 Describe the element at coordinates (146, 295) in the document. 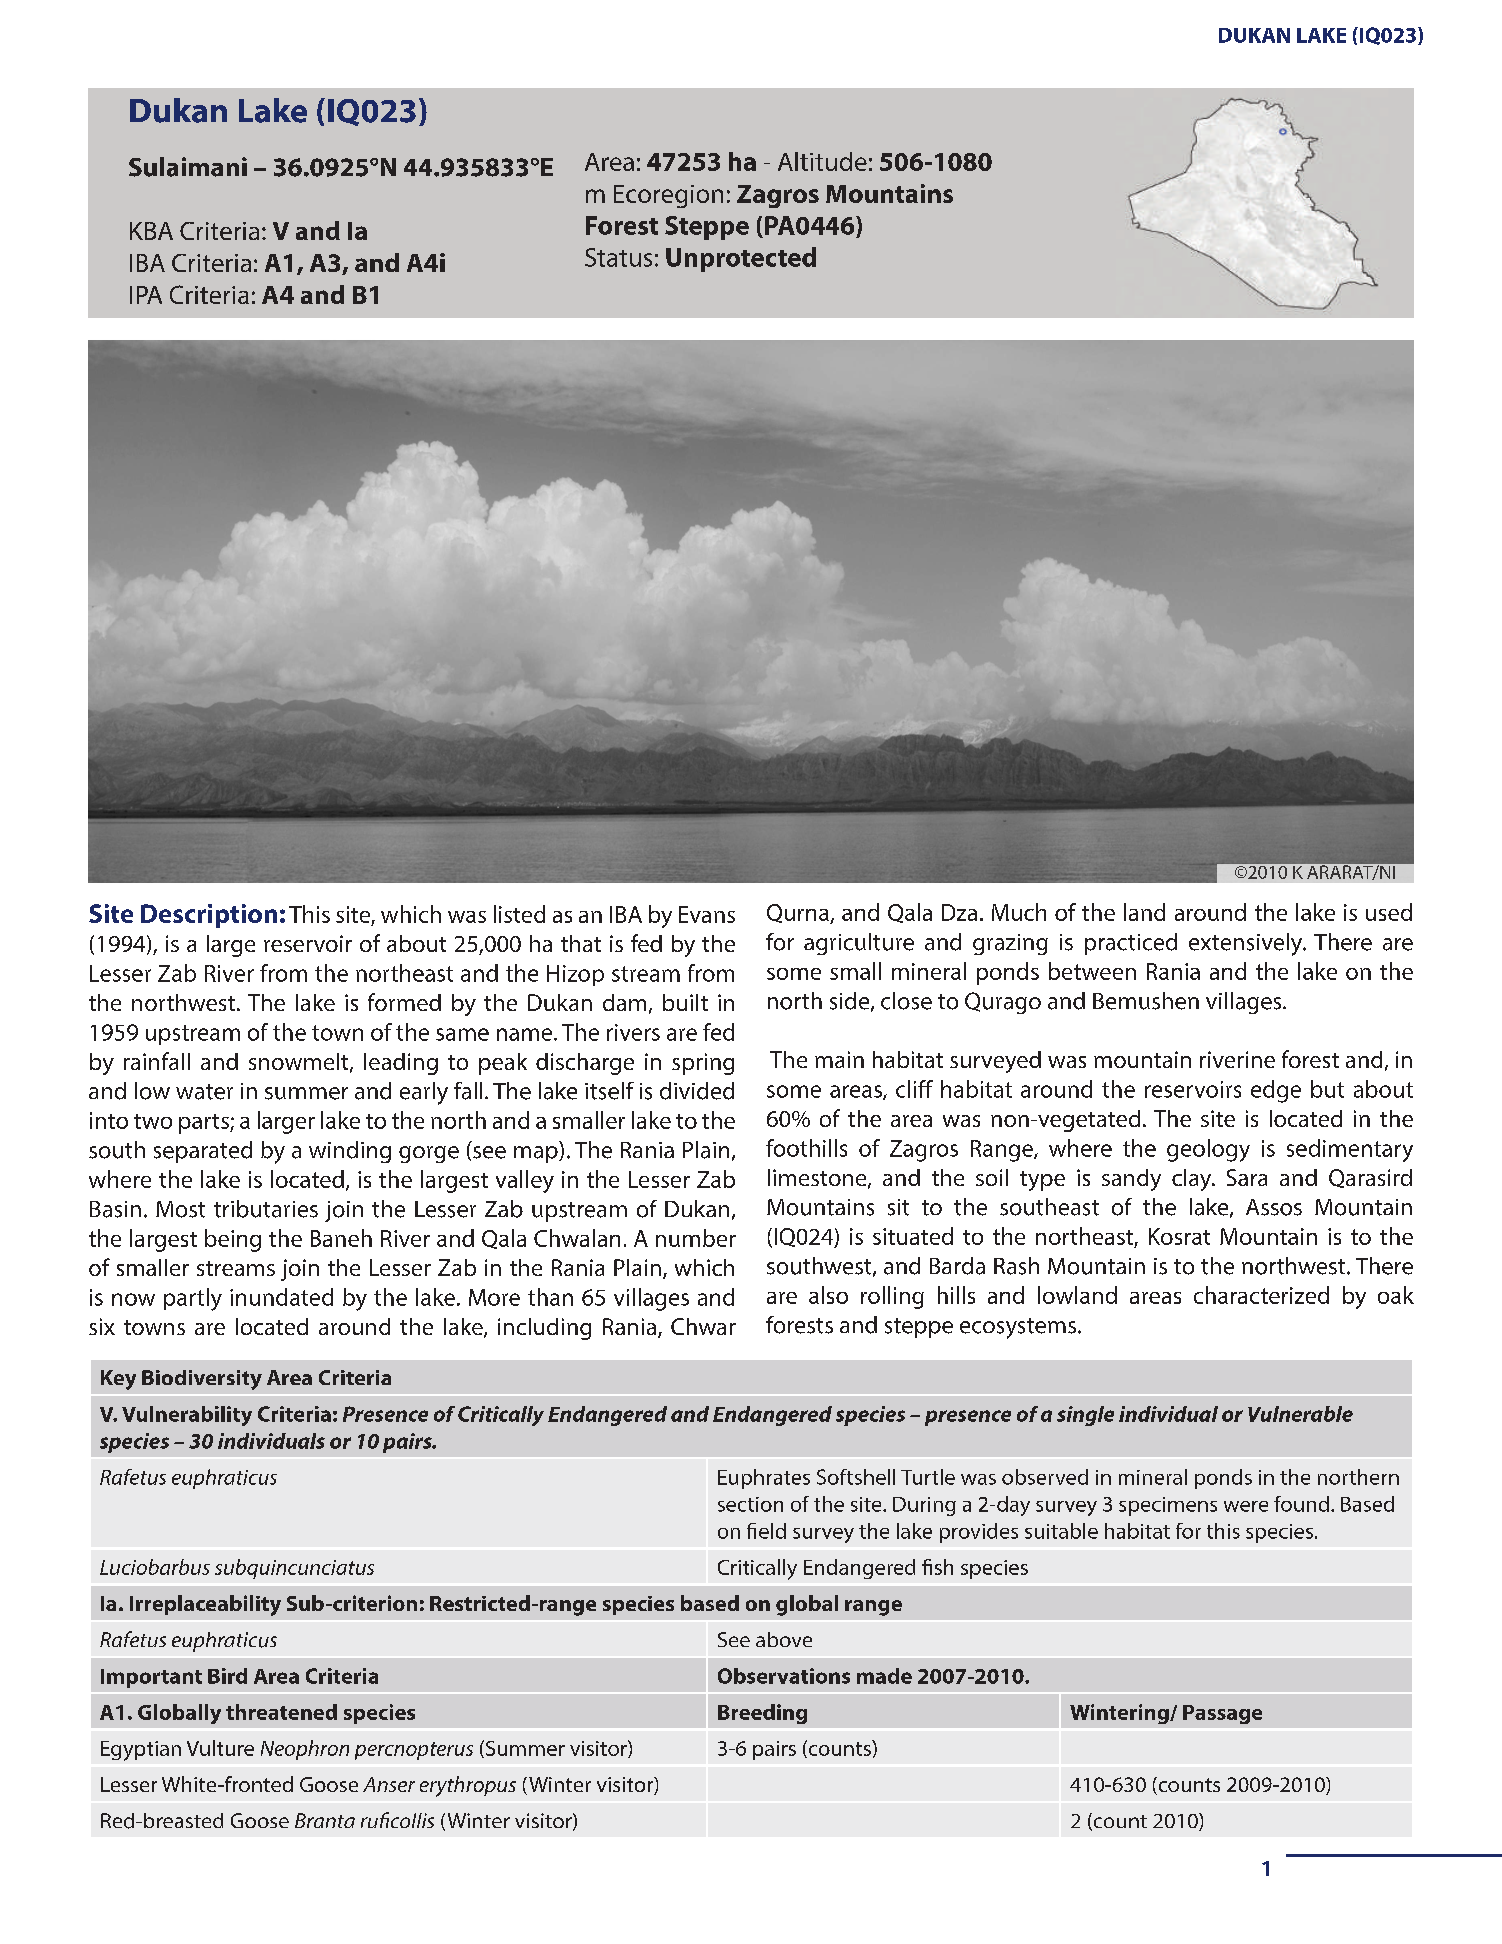

I see `IPA` at that location.
